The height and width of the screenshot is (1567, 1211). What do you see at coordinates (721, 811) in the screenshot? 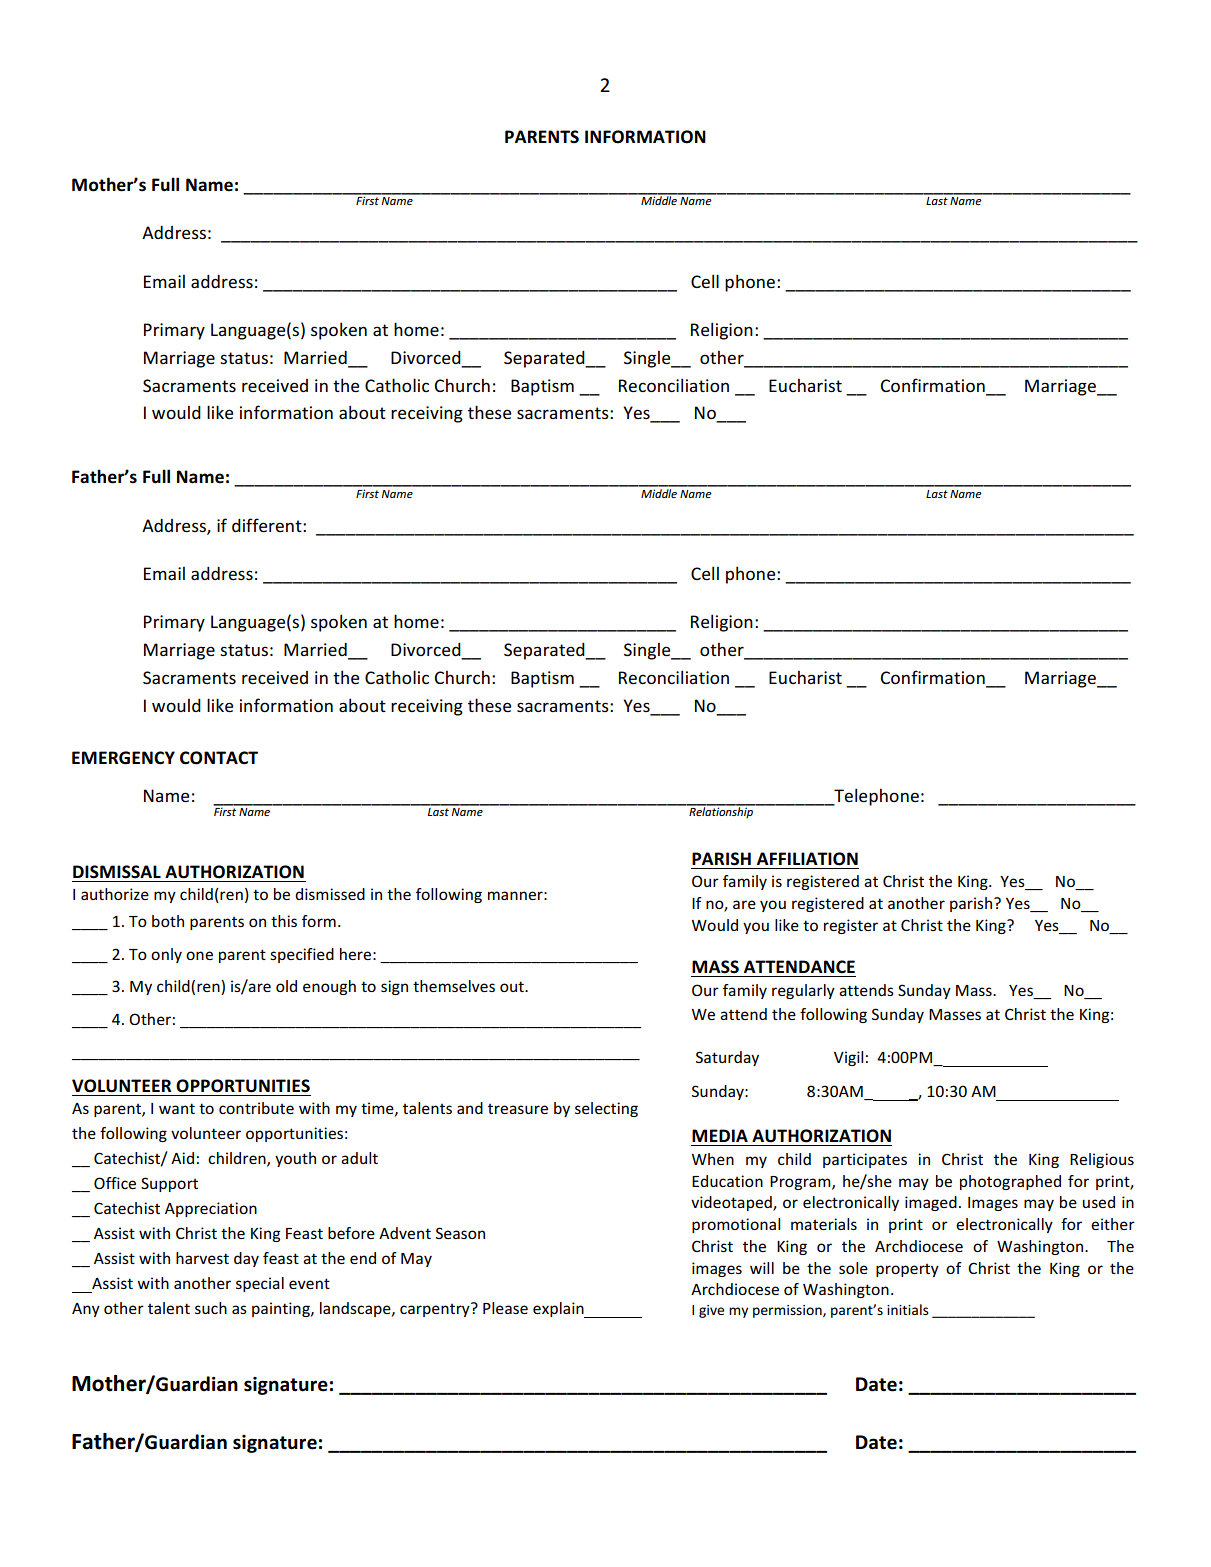
I see `Relationship` at bounding box center [721, 811].
